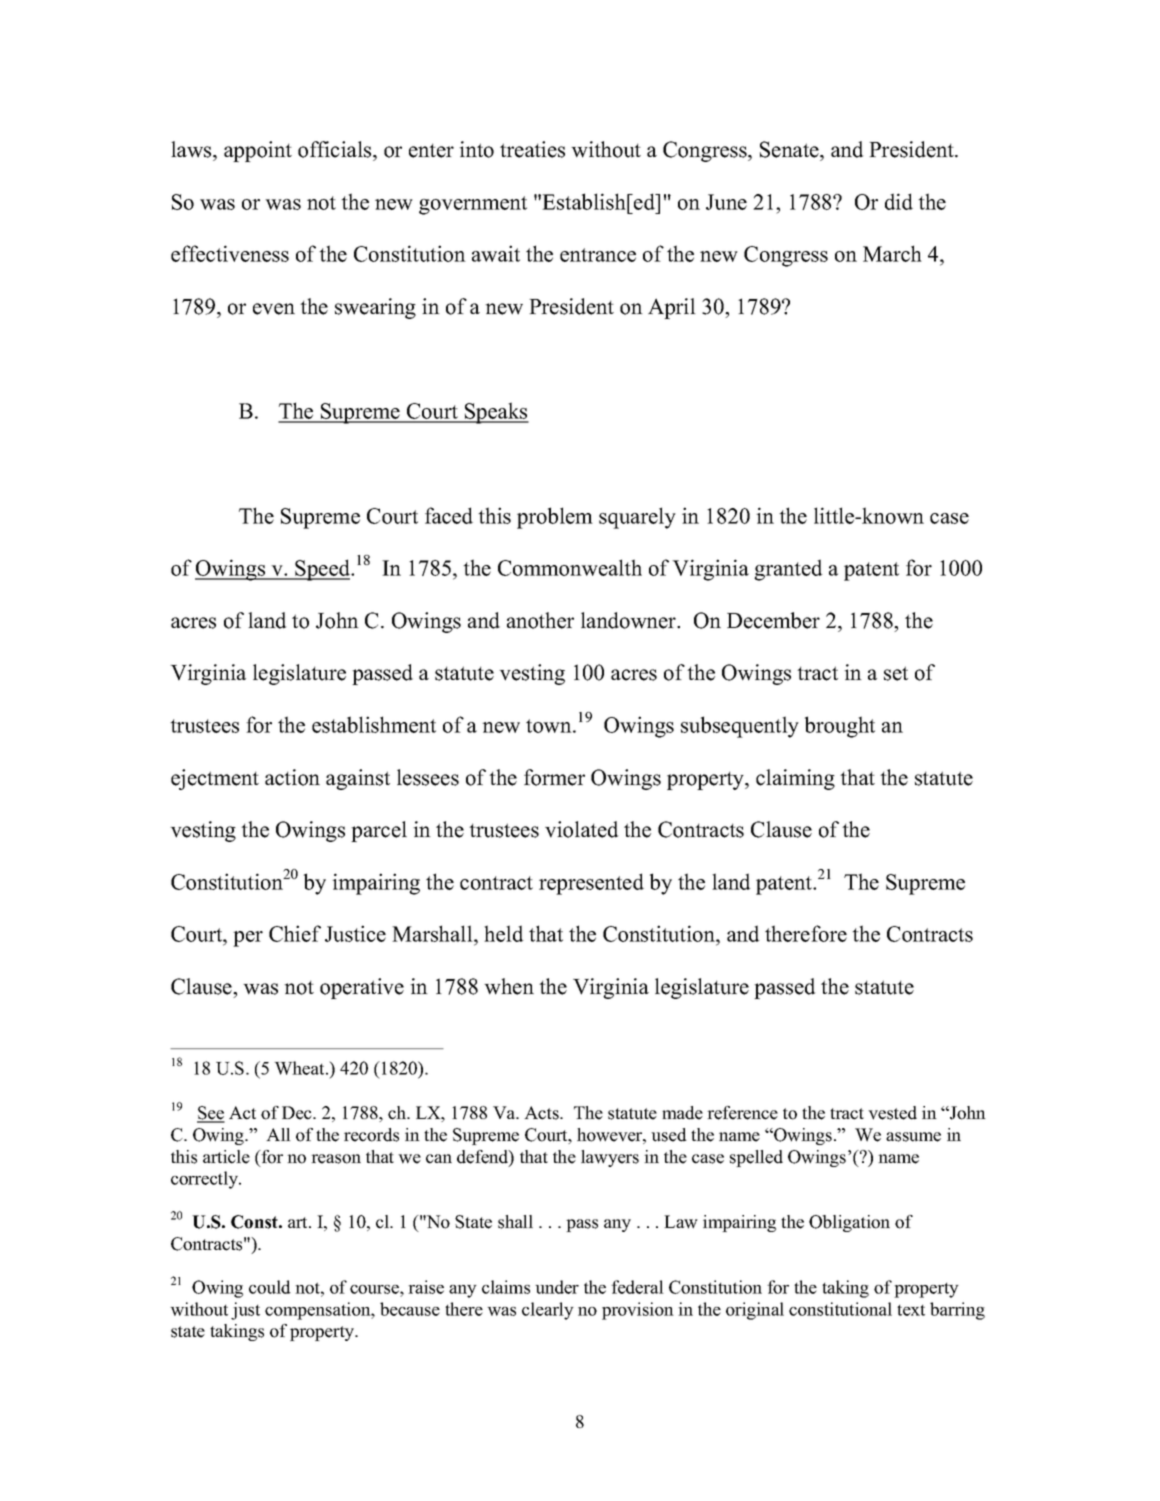  Describe the element at coordinates (591, 884) in the screenshot. I see `represented` at that location.
